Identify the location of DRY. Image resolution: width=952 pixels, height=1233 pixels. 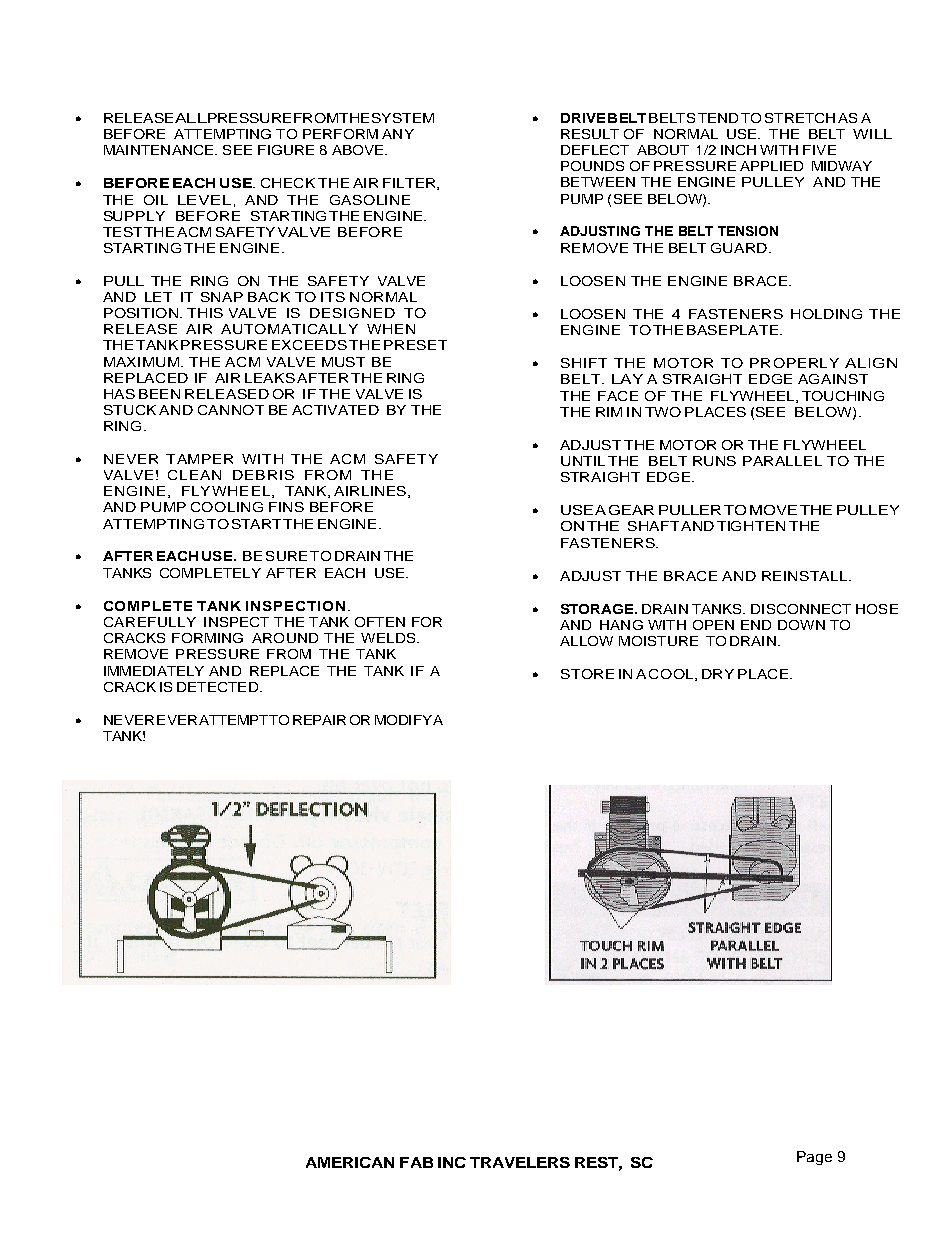
(718, 674).
